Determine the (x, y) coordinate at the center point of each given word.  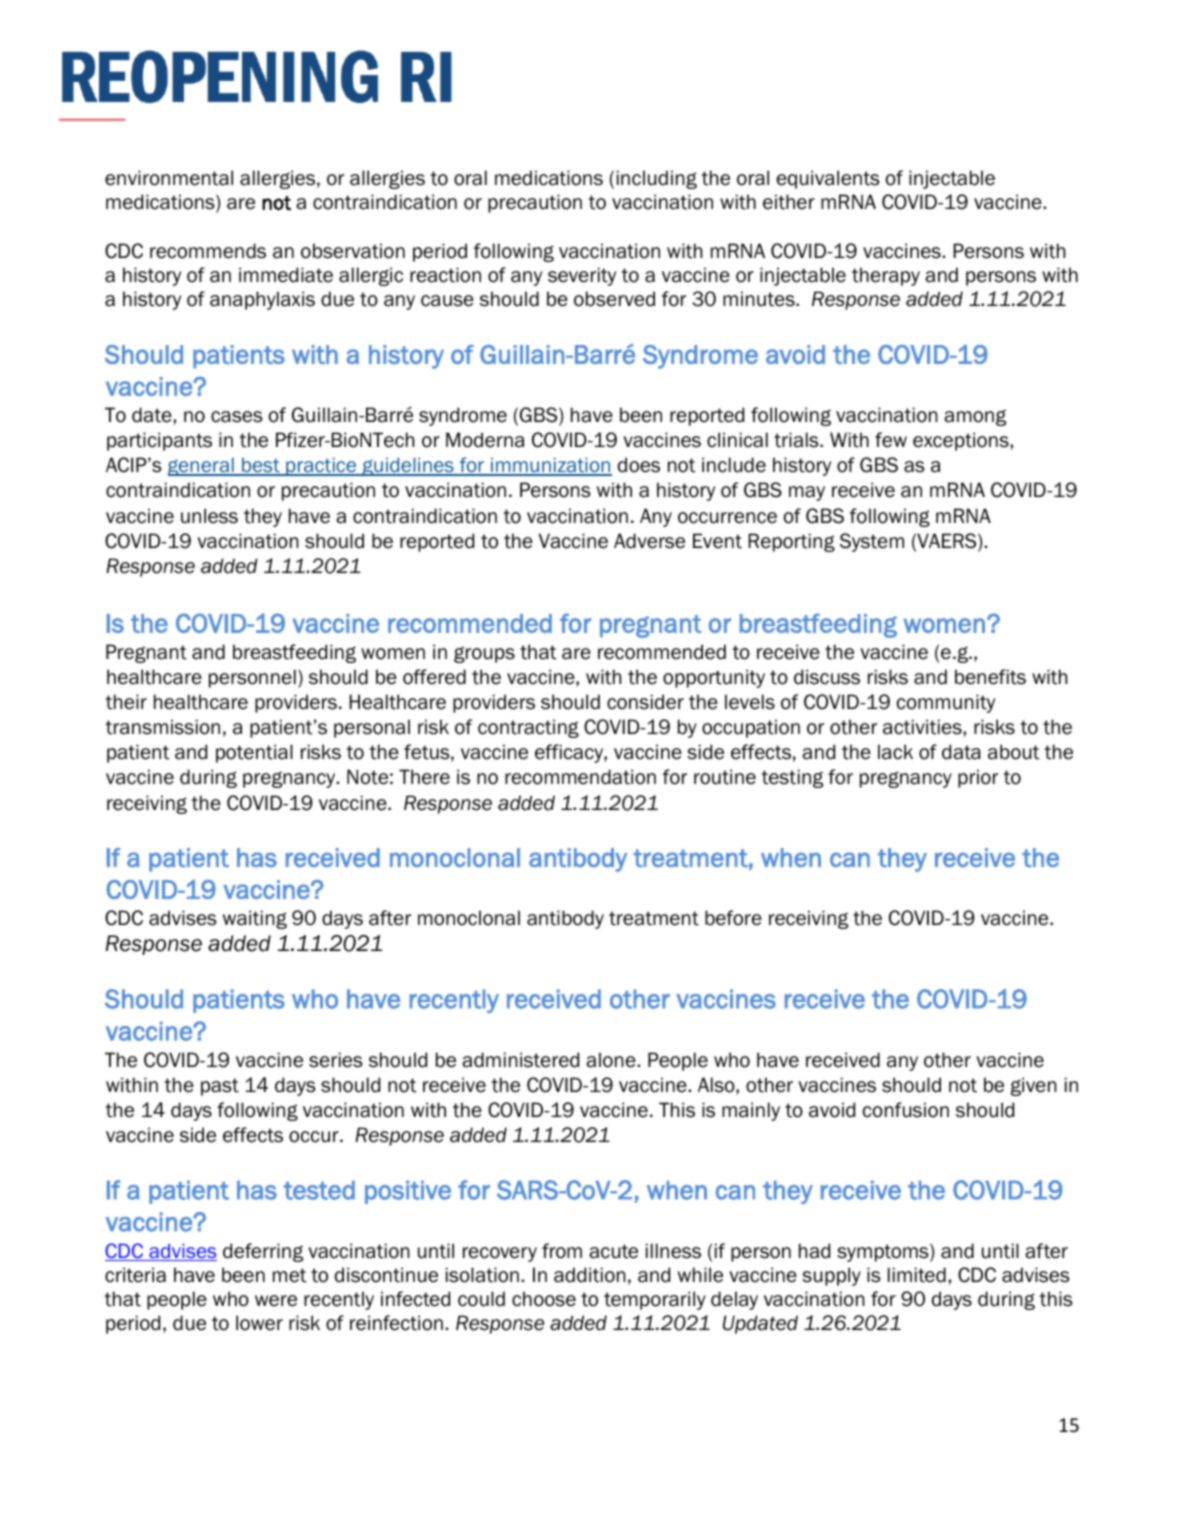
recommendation (580, 777)
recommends (208, 251)
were (276, 1301)
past (220, 1087)
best (261, 467)
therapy (886, 276)
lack (895, 752)
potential (254, 753)
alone (612, 1060)
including (657, 179)
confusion (906, 1110)
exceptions (962, 441)
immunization (550, 466)
